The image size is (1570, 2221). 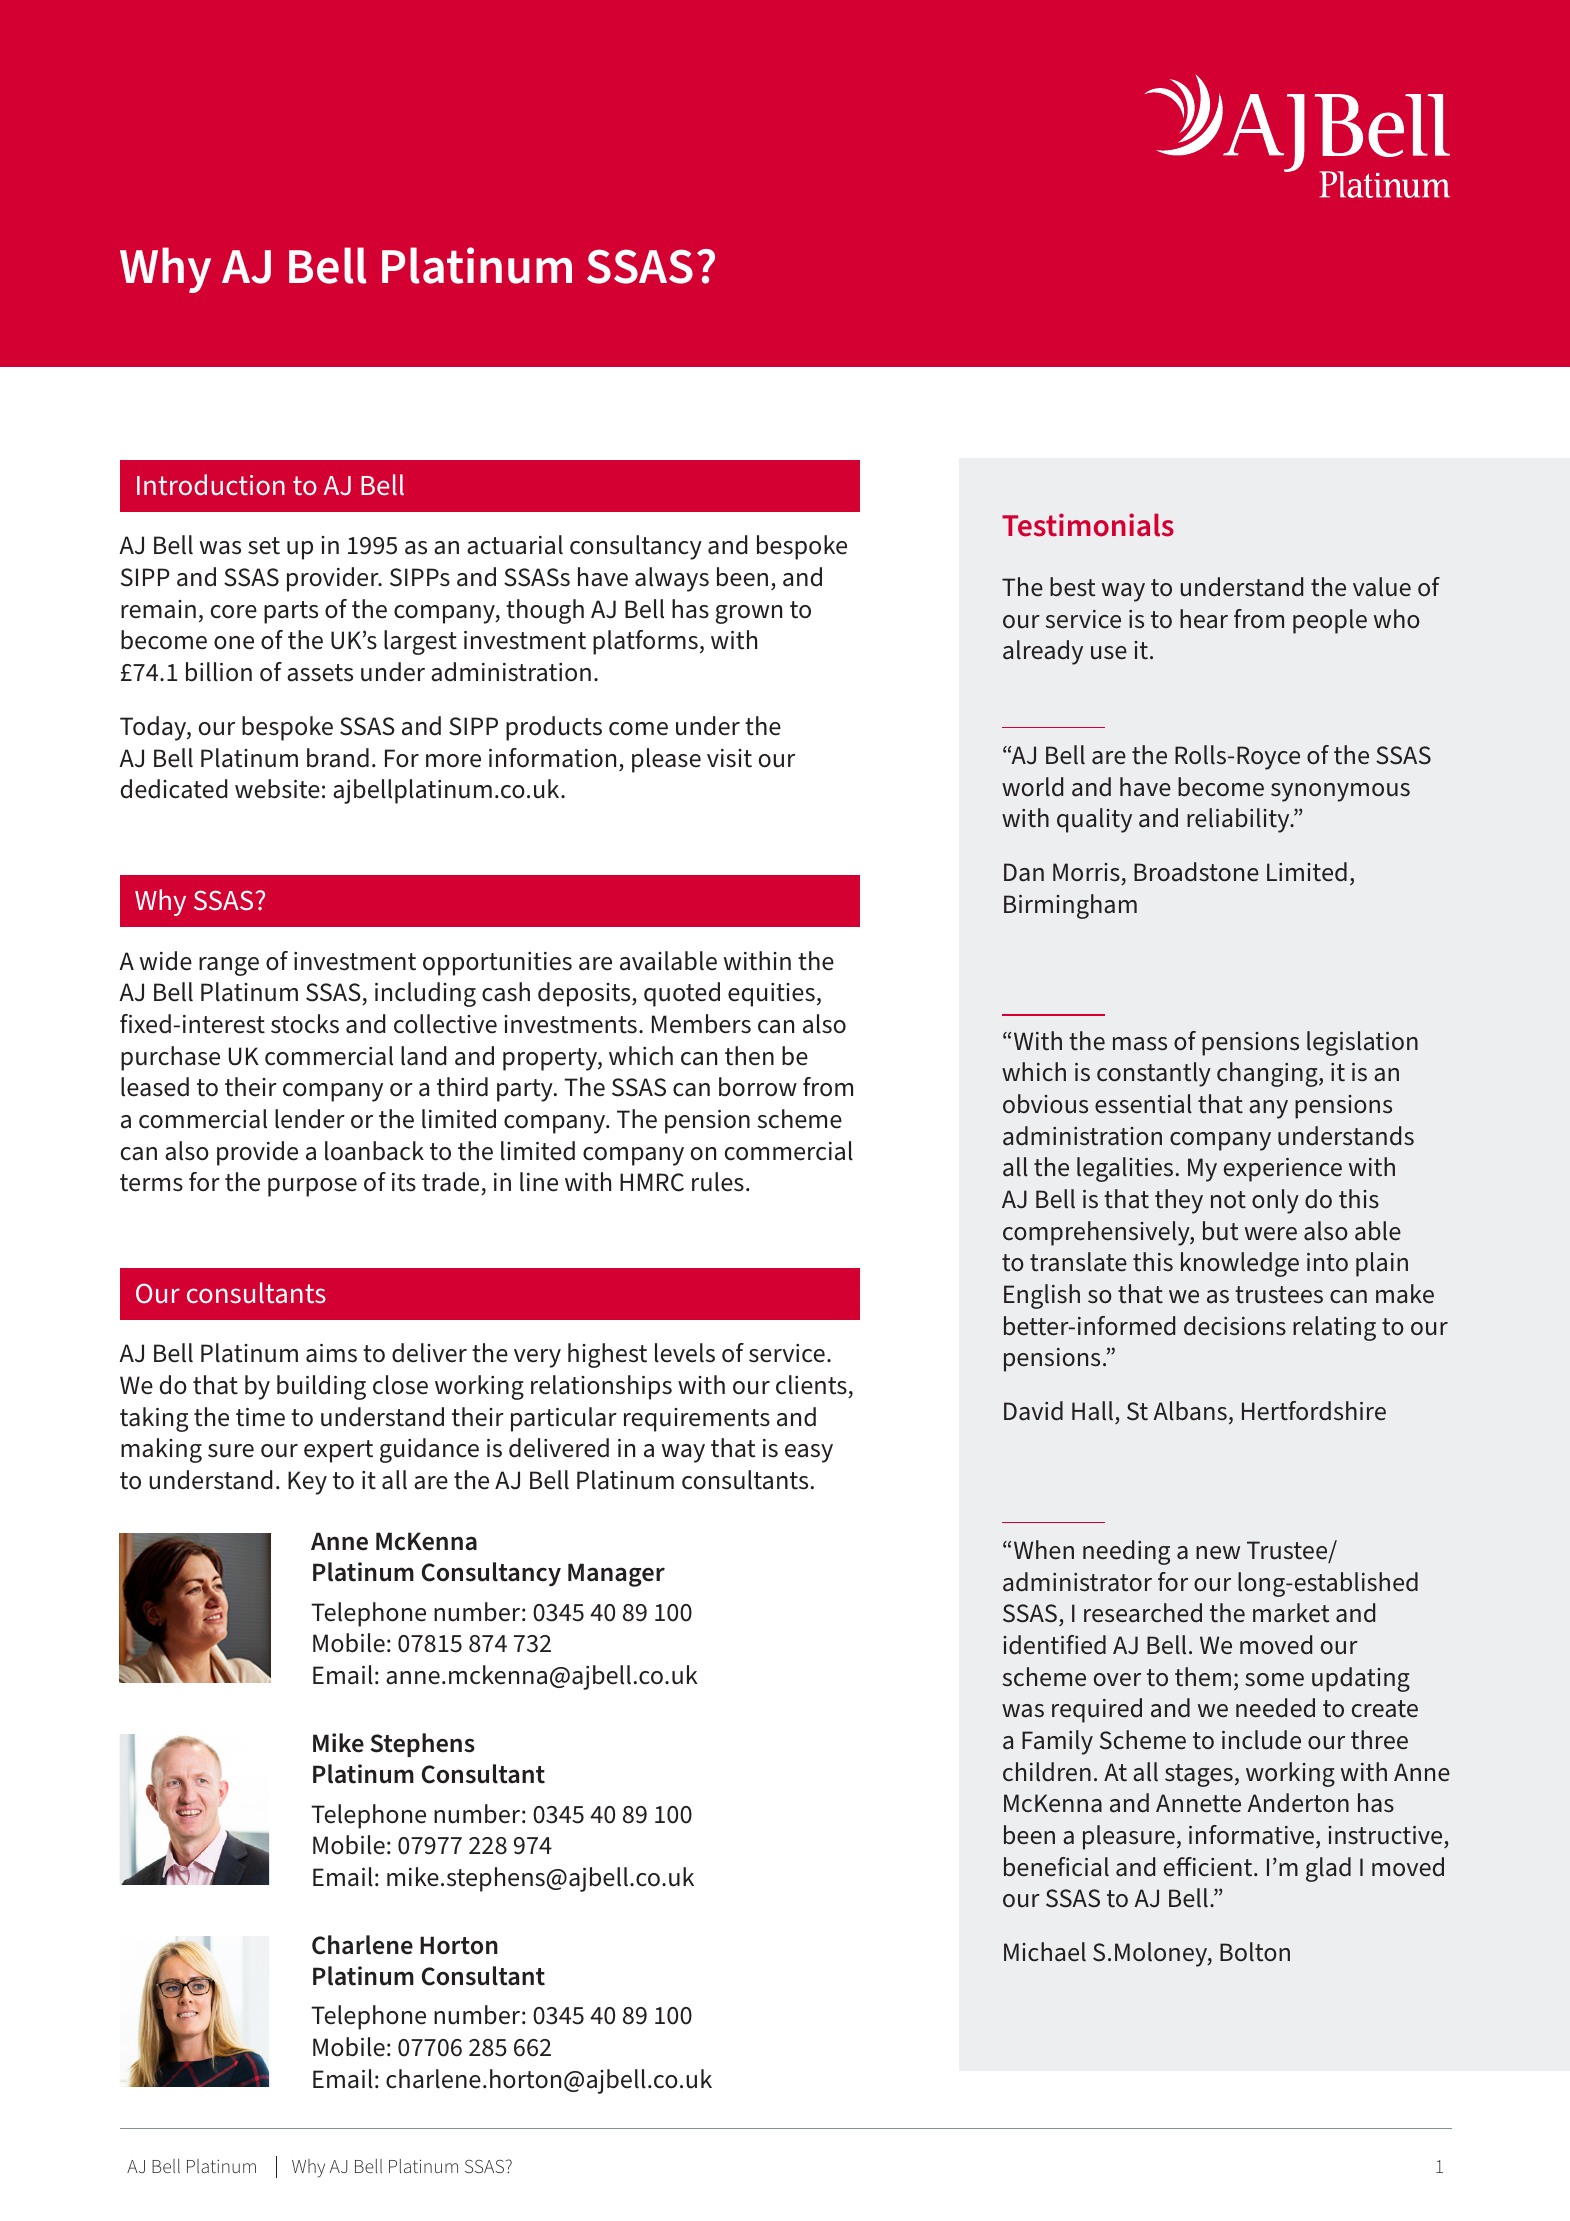 I want to click on stocks, so click(x=305, y=1024).
